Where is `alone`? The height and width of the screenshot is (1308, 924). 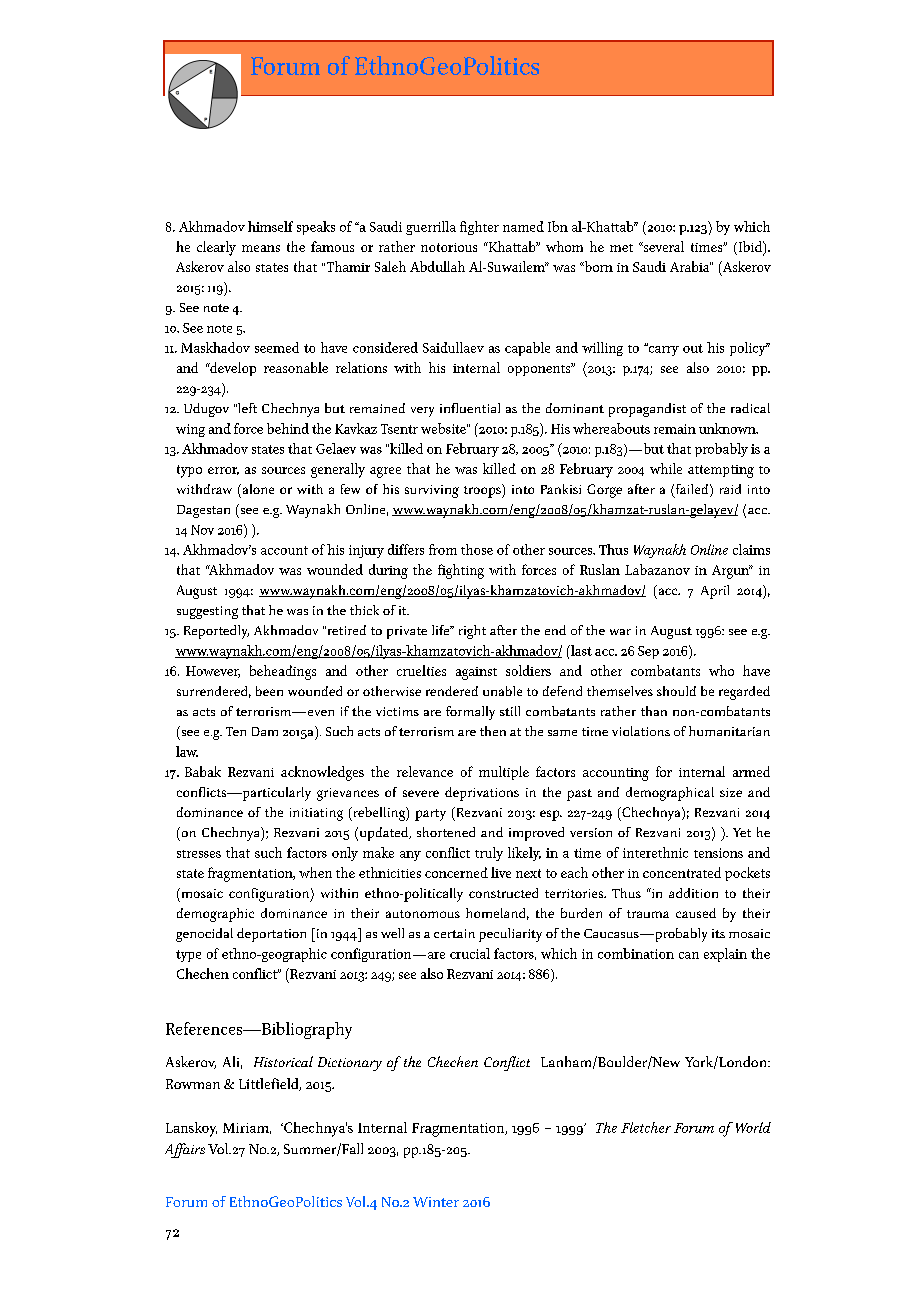 alone is located at coordinates (257, 489).
